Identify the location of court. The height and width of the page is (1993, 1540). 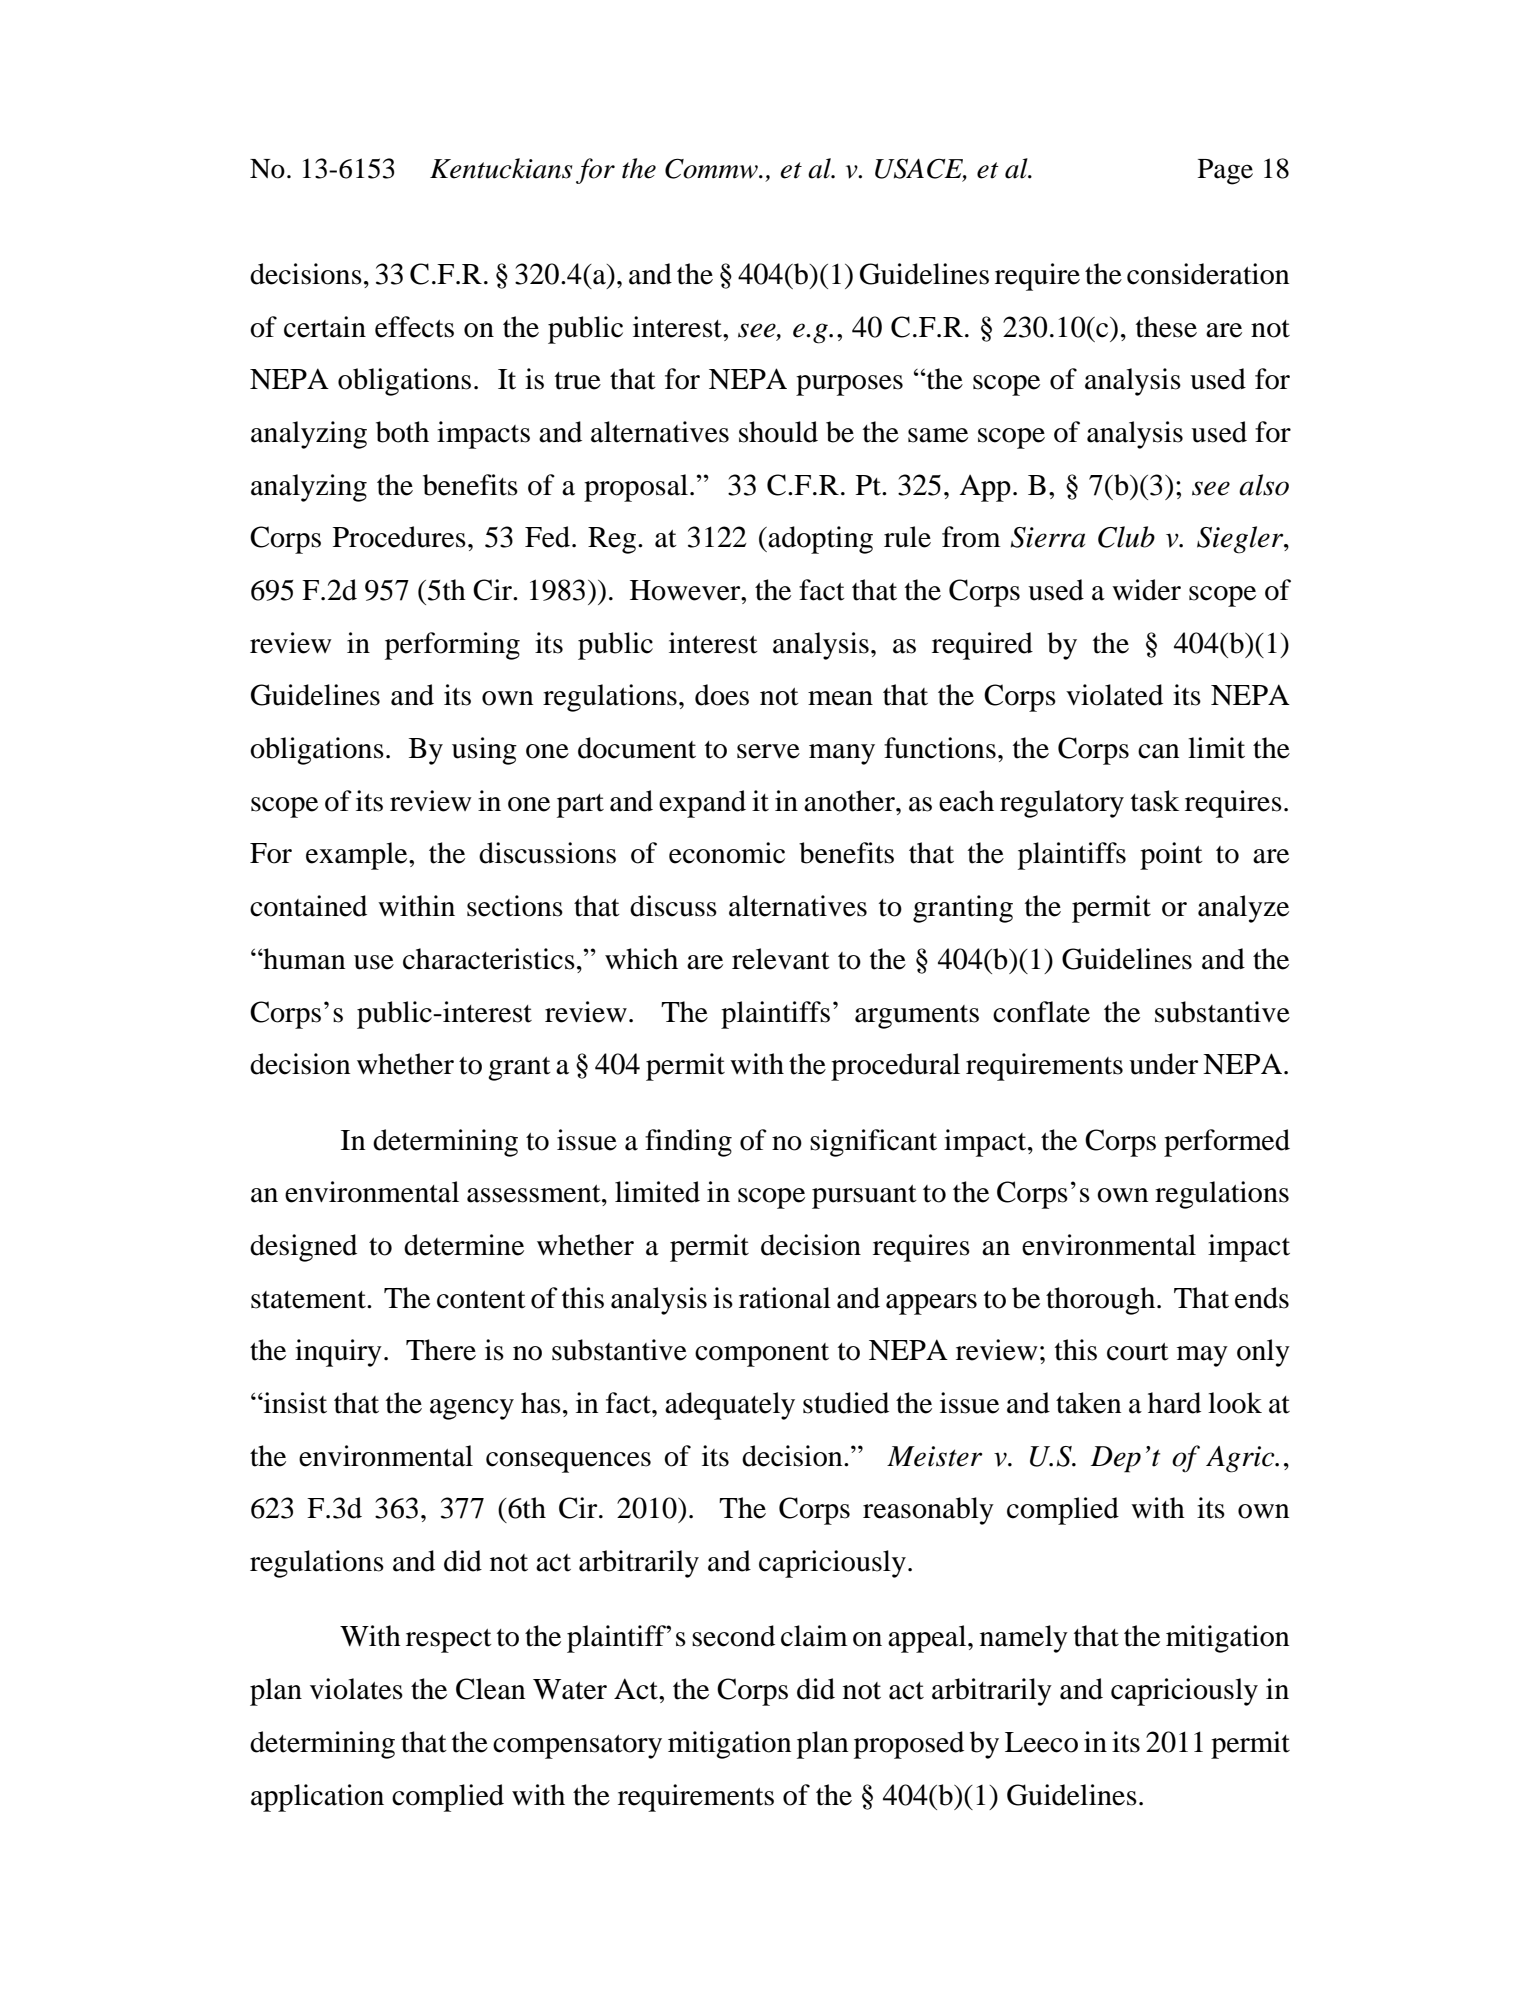
(1138, 1352).
